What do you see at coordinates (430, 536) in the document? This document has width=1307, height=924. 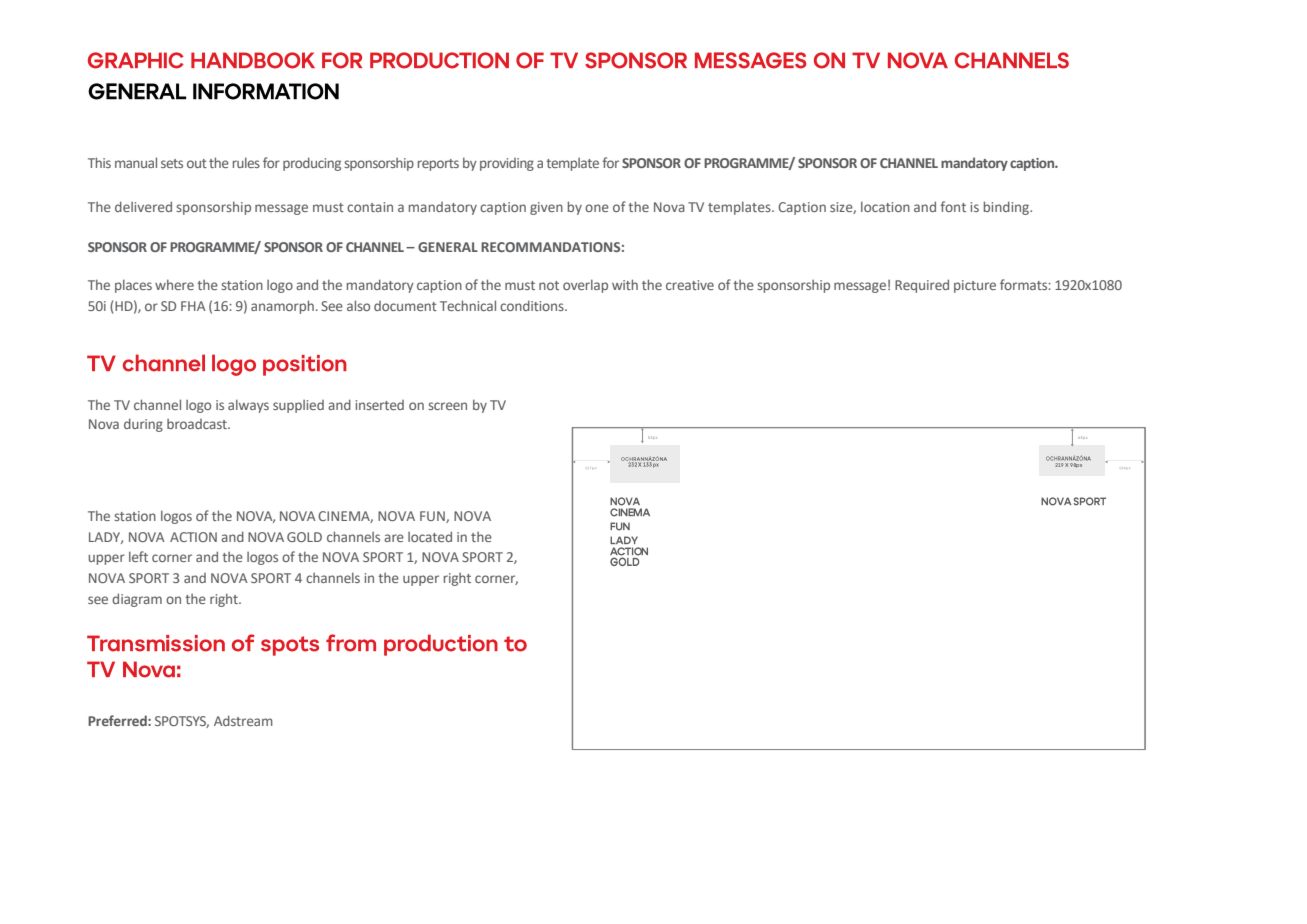 I see `located` at bounding box center [430, 536].
